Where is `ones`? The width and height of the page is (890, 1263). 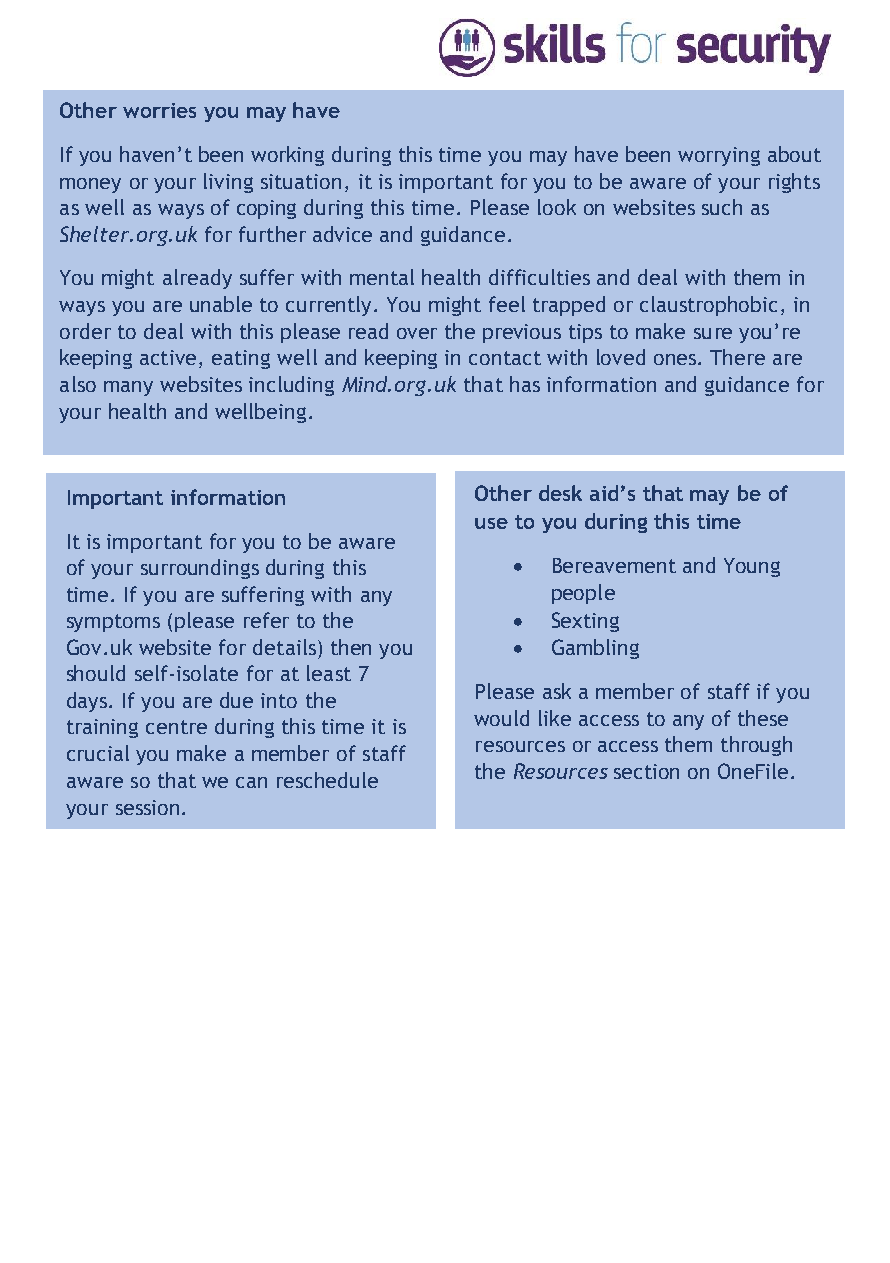
ones is located at coordinates (675, 359).
